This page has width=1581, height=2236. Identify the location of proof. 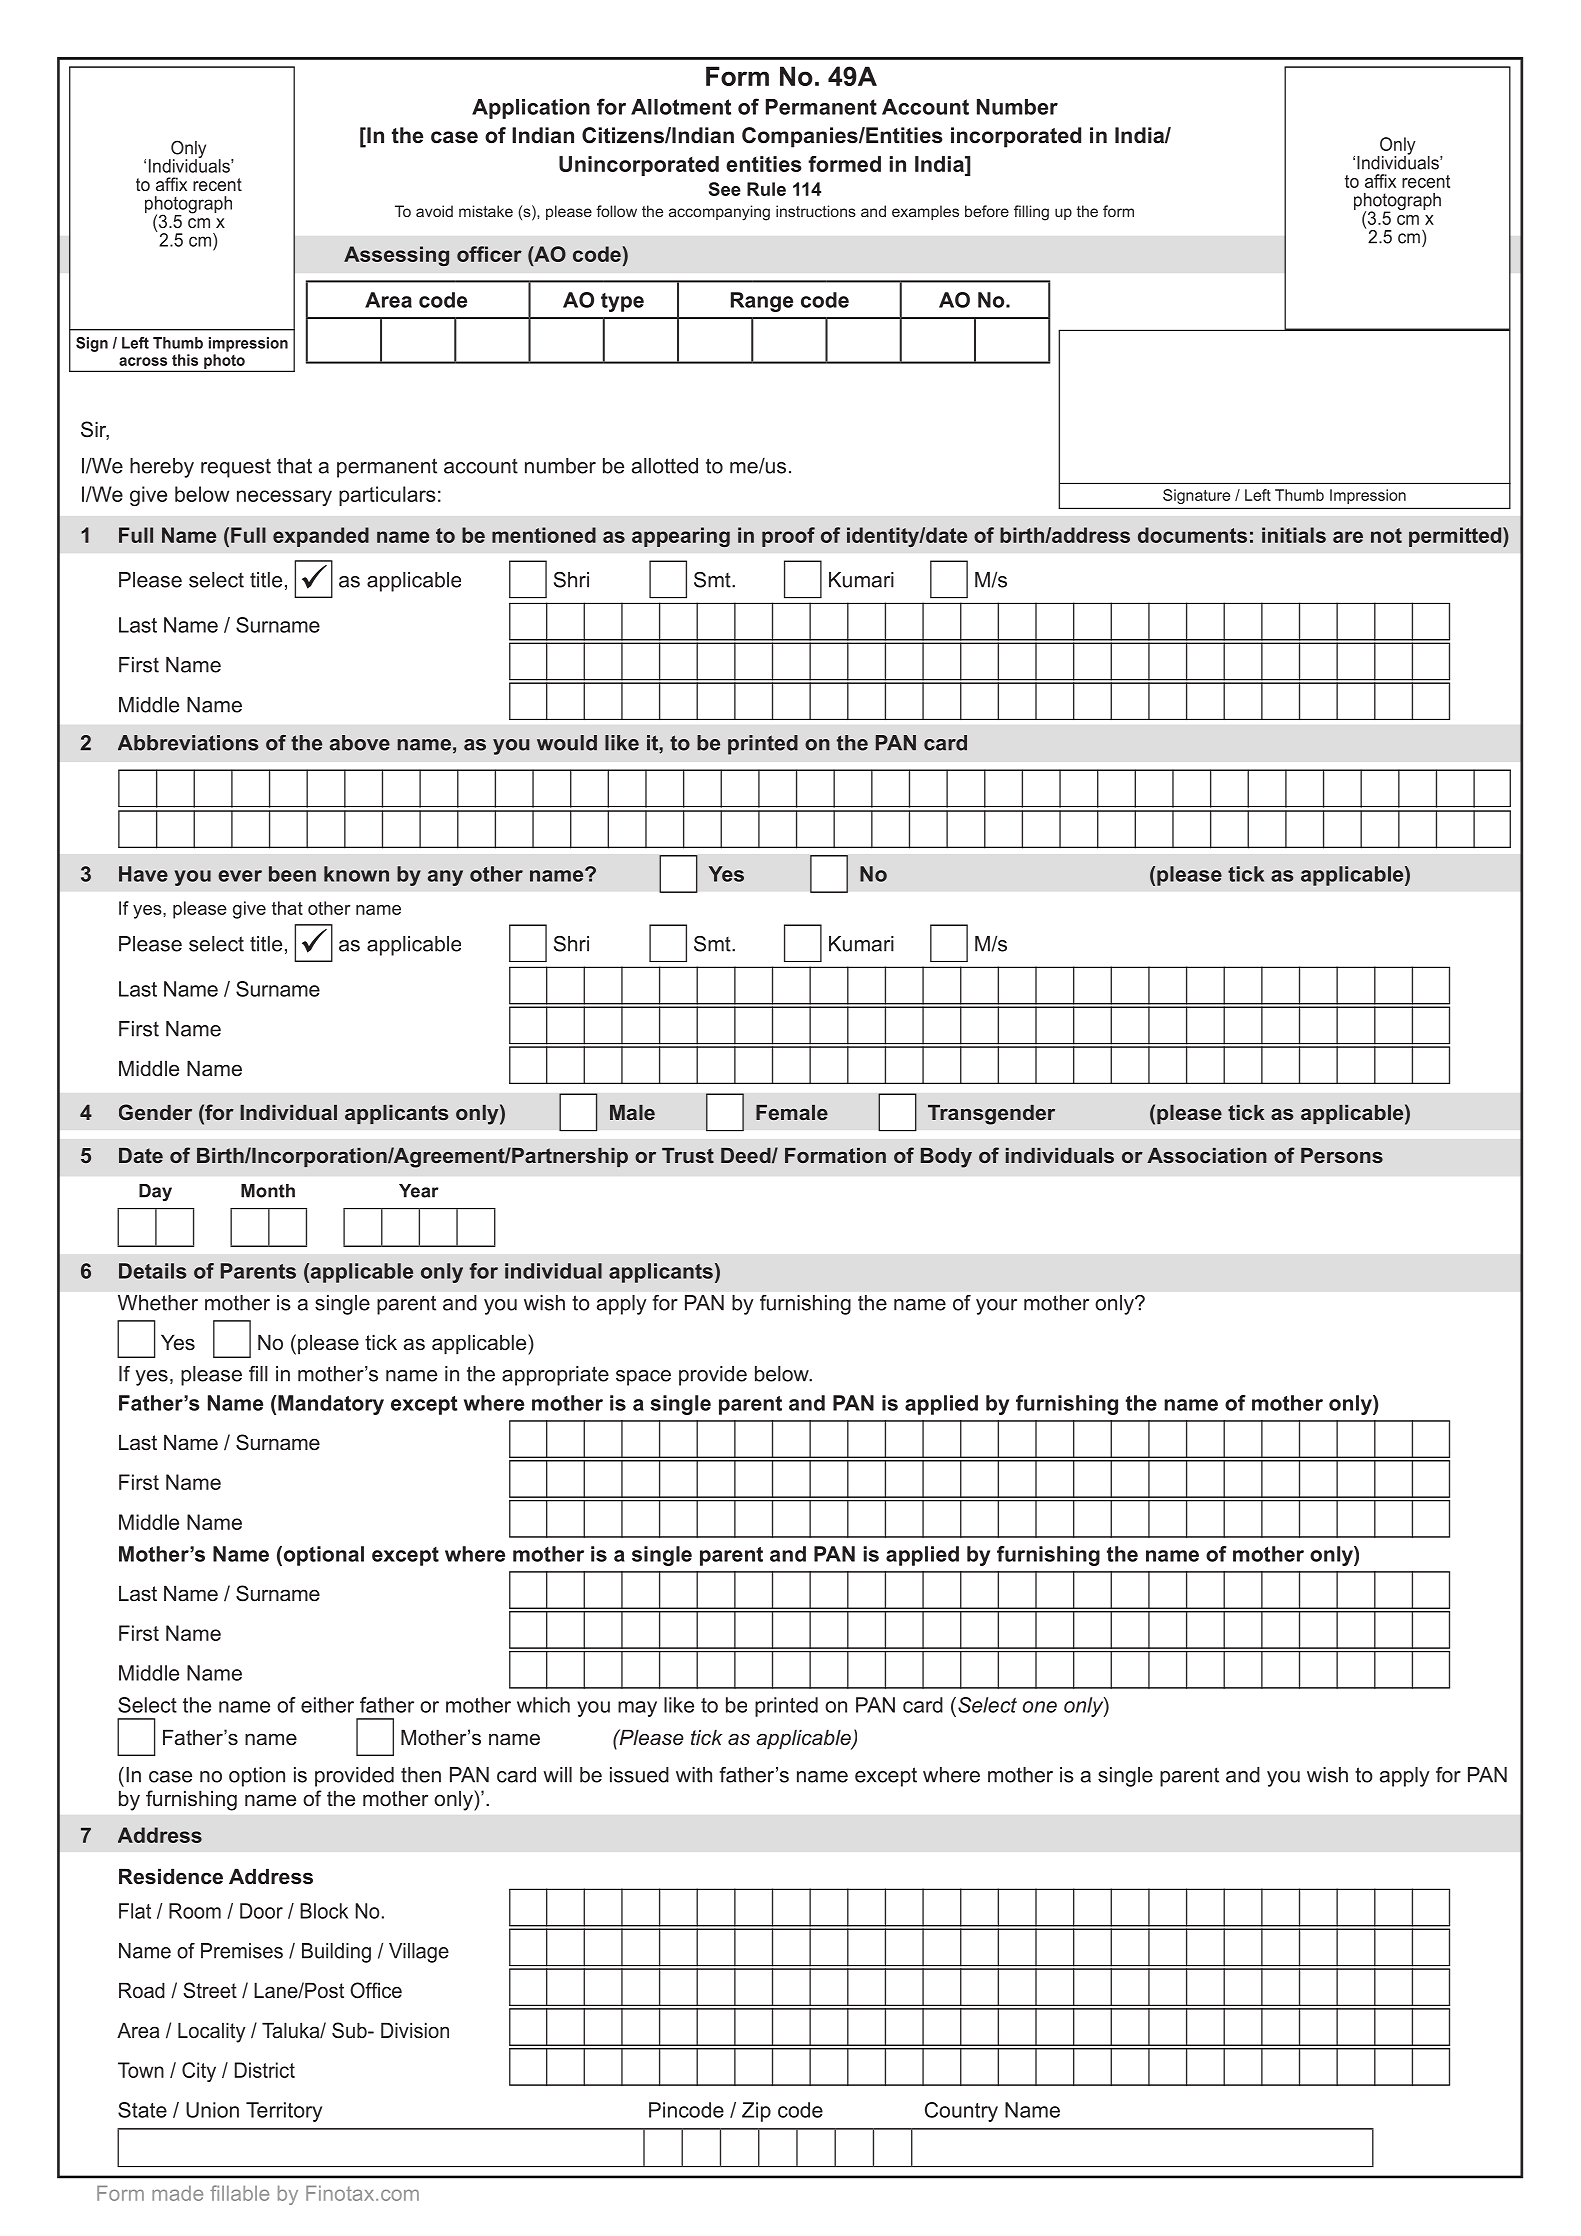
(788, 537).
